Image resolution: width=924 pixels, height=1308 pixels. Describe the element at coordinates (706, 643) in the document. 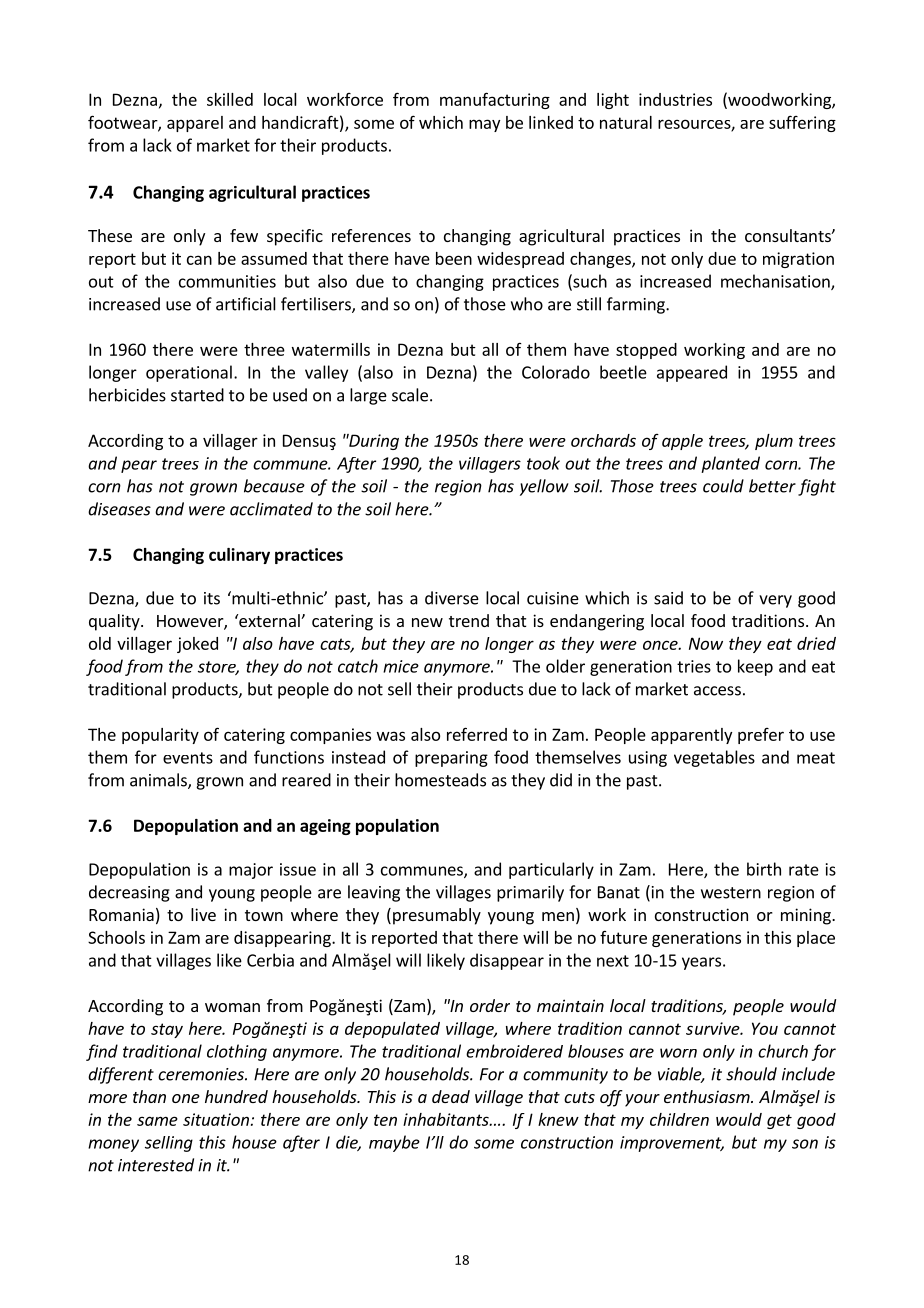

I see `Now` at that location.
